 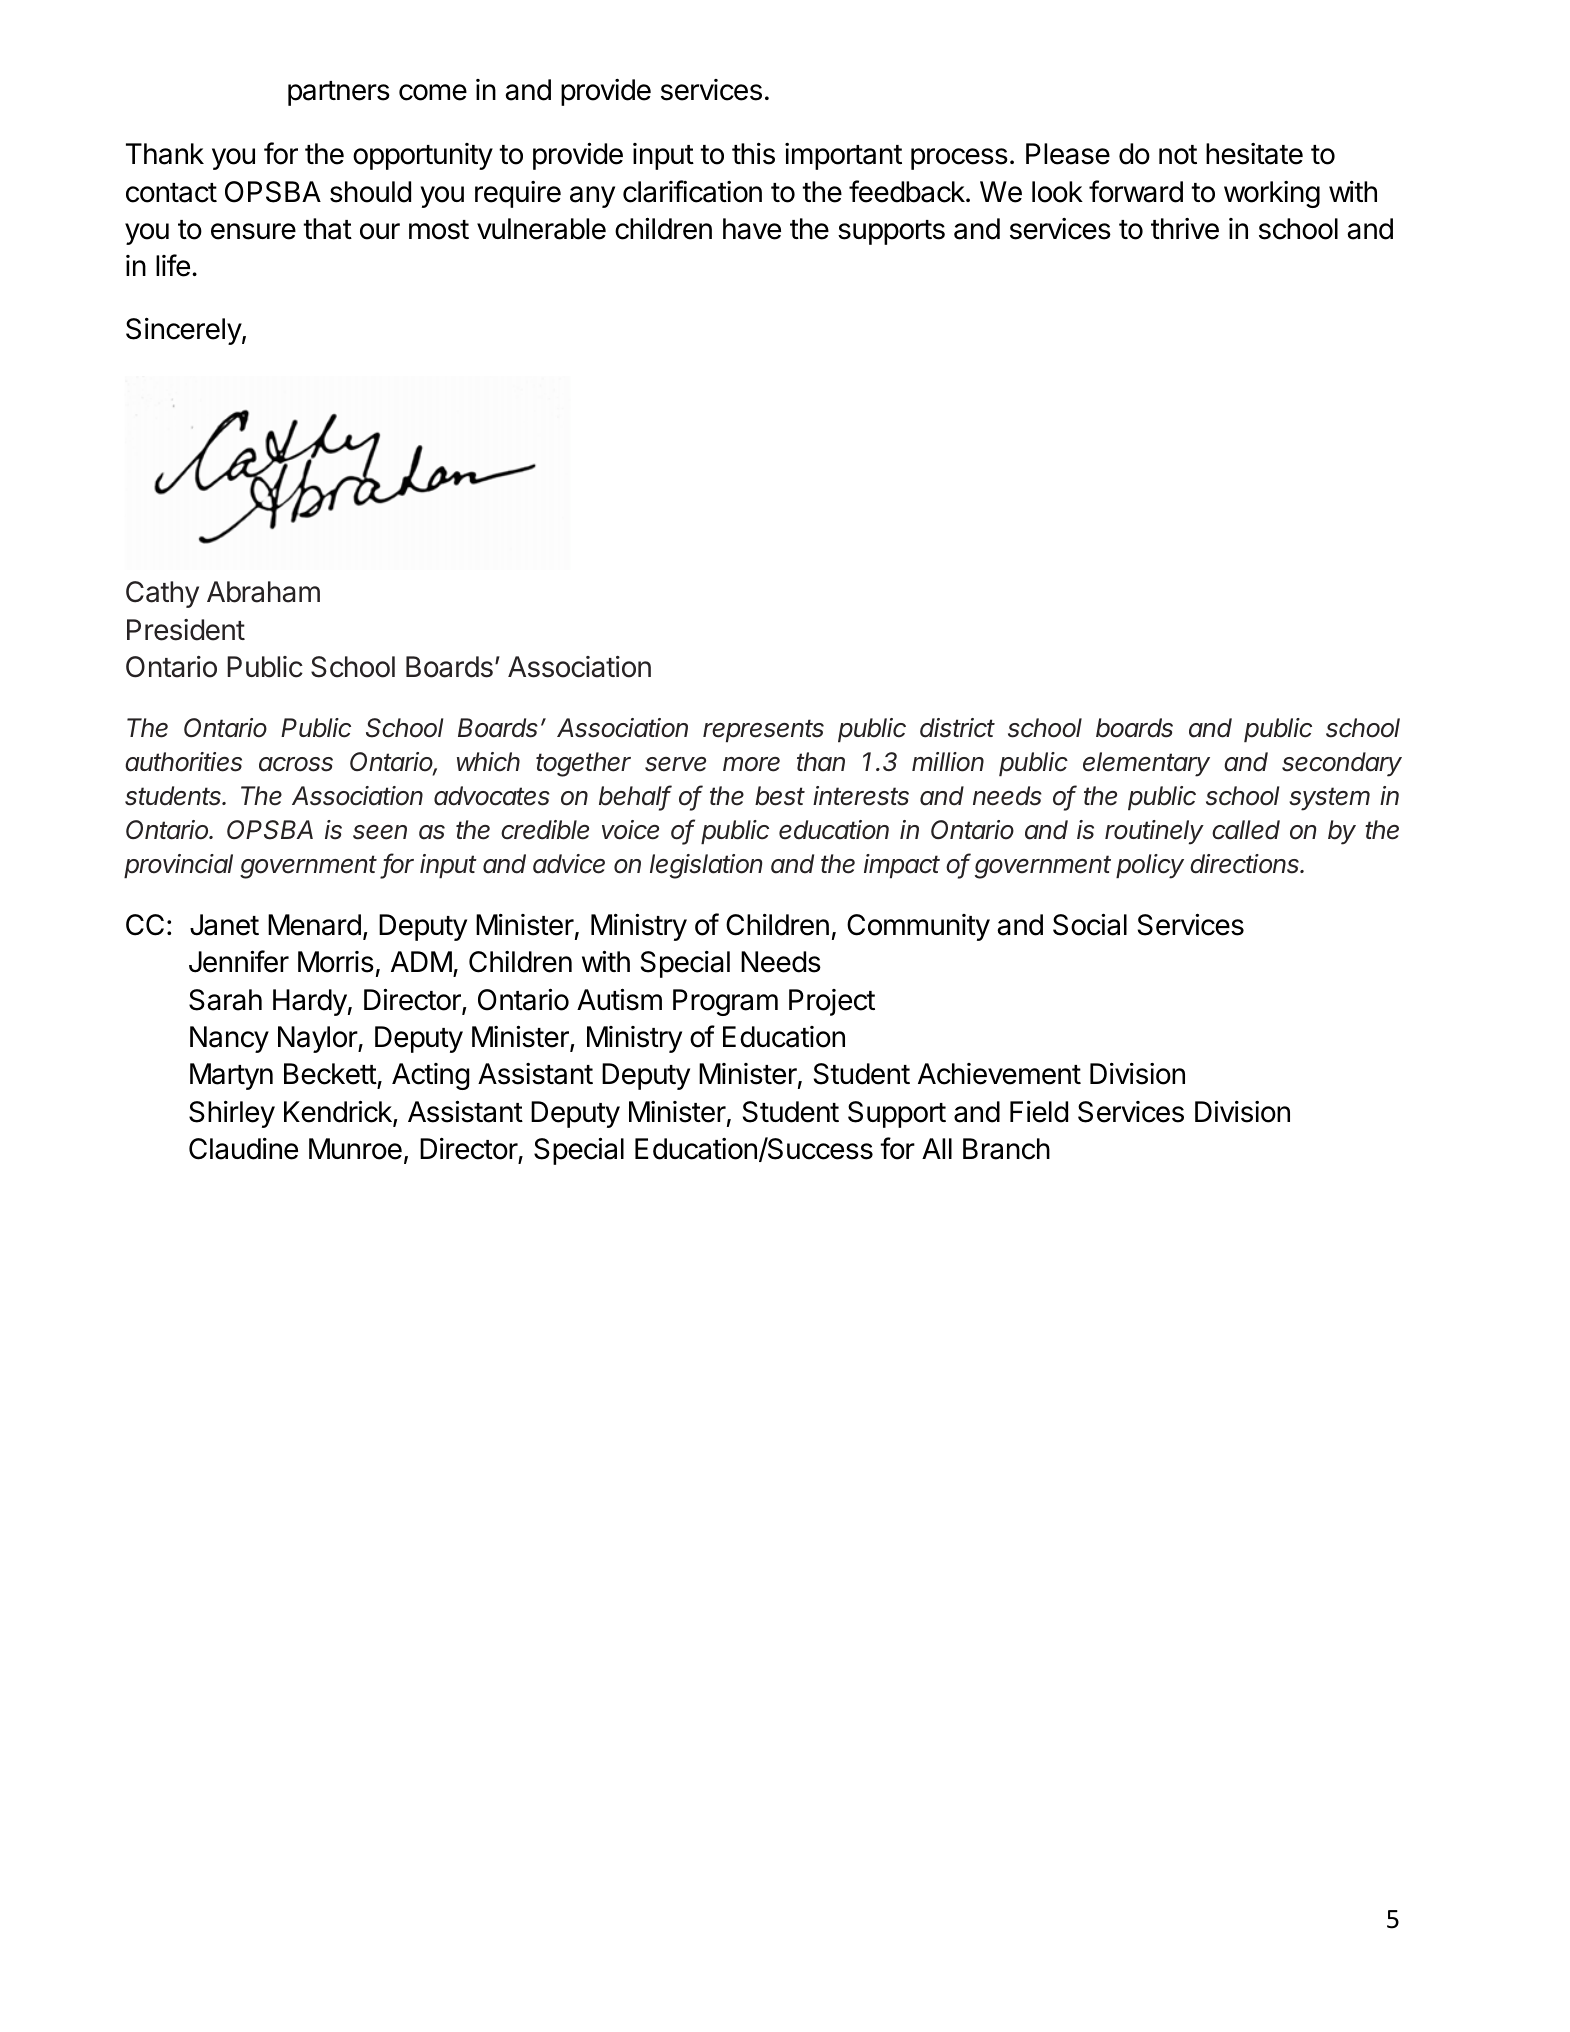 I want to click on Field, so click(x=1039, y=1112).
